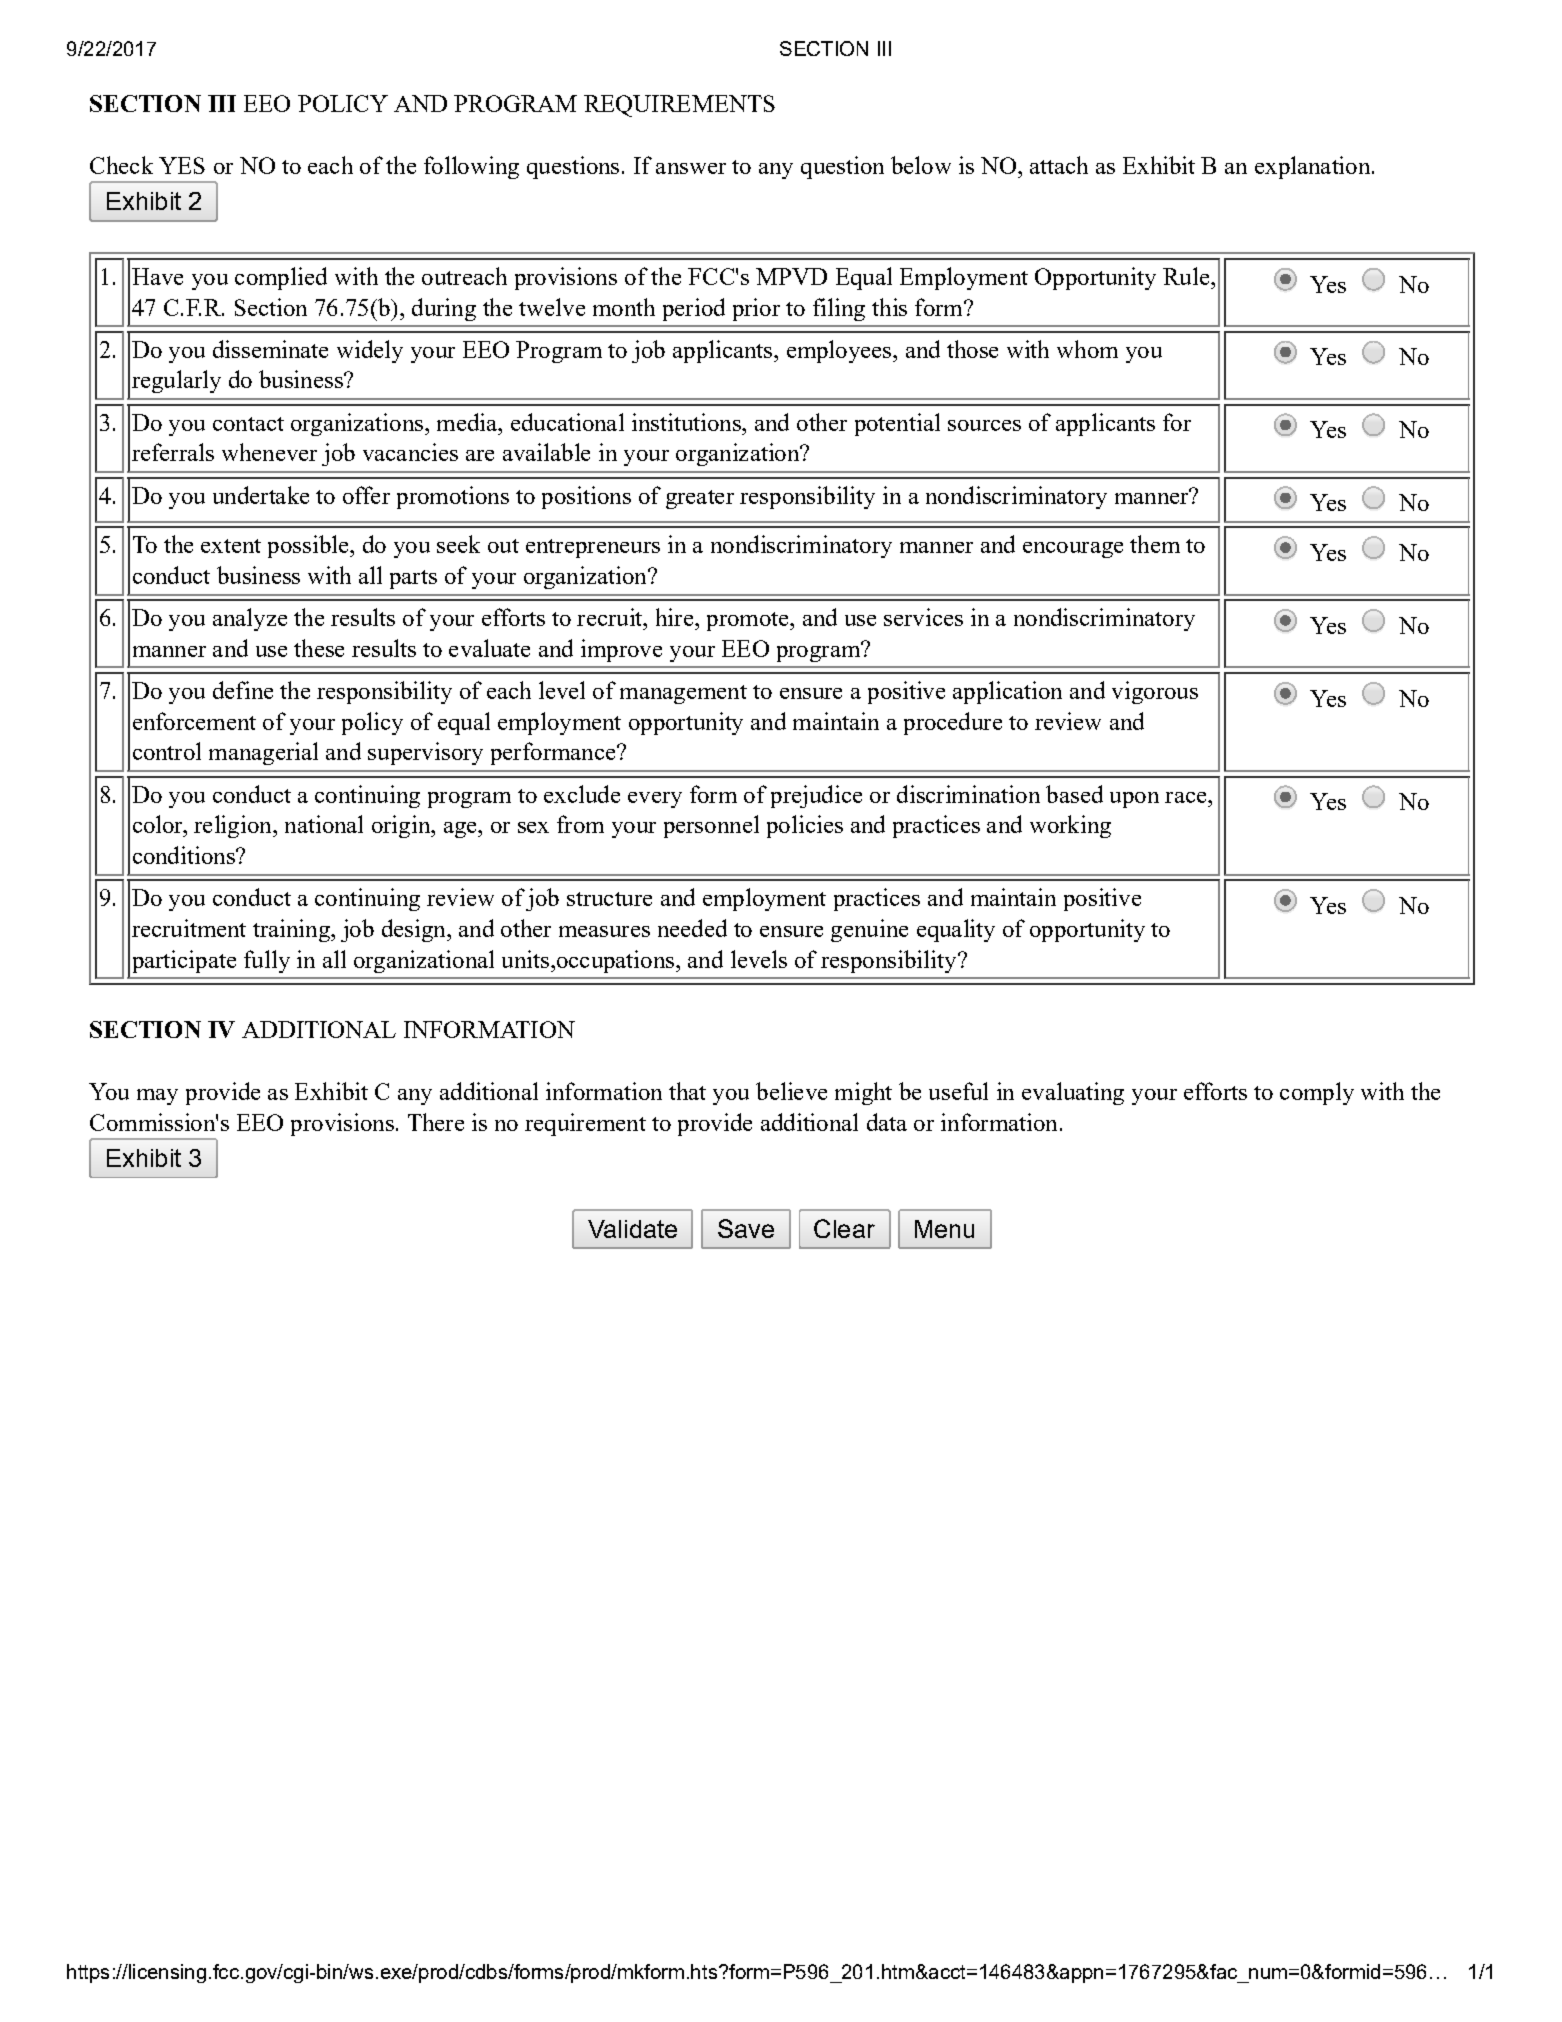  Describe the element at coordinates (248, 424) in the screenshot. I see `contact` at that location.
